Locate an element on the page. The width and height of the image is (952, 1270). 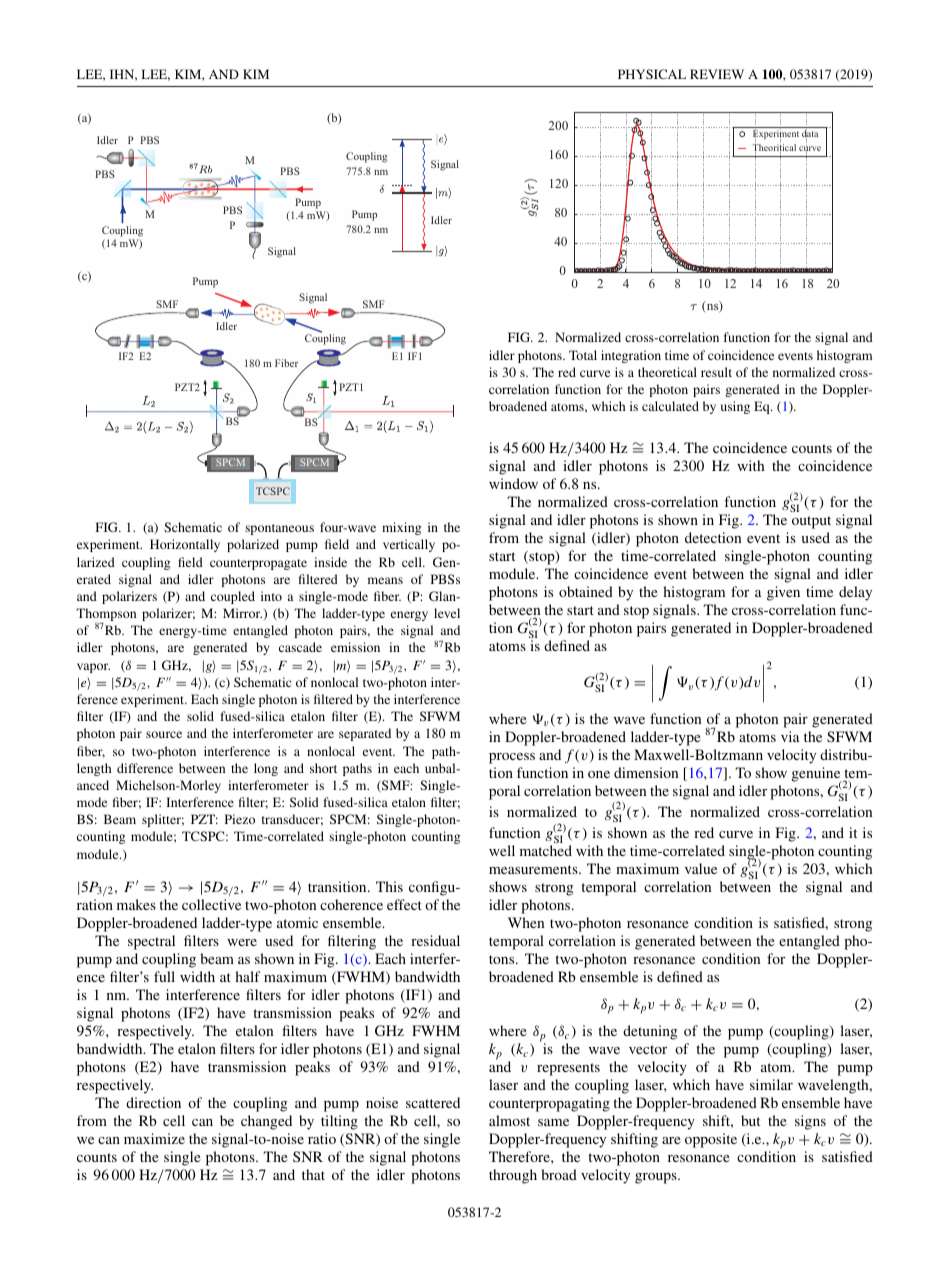
maximize is located at coordinates (154, 1138).
